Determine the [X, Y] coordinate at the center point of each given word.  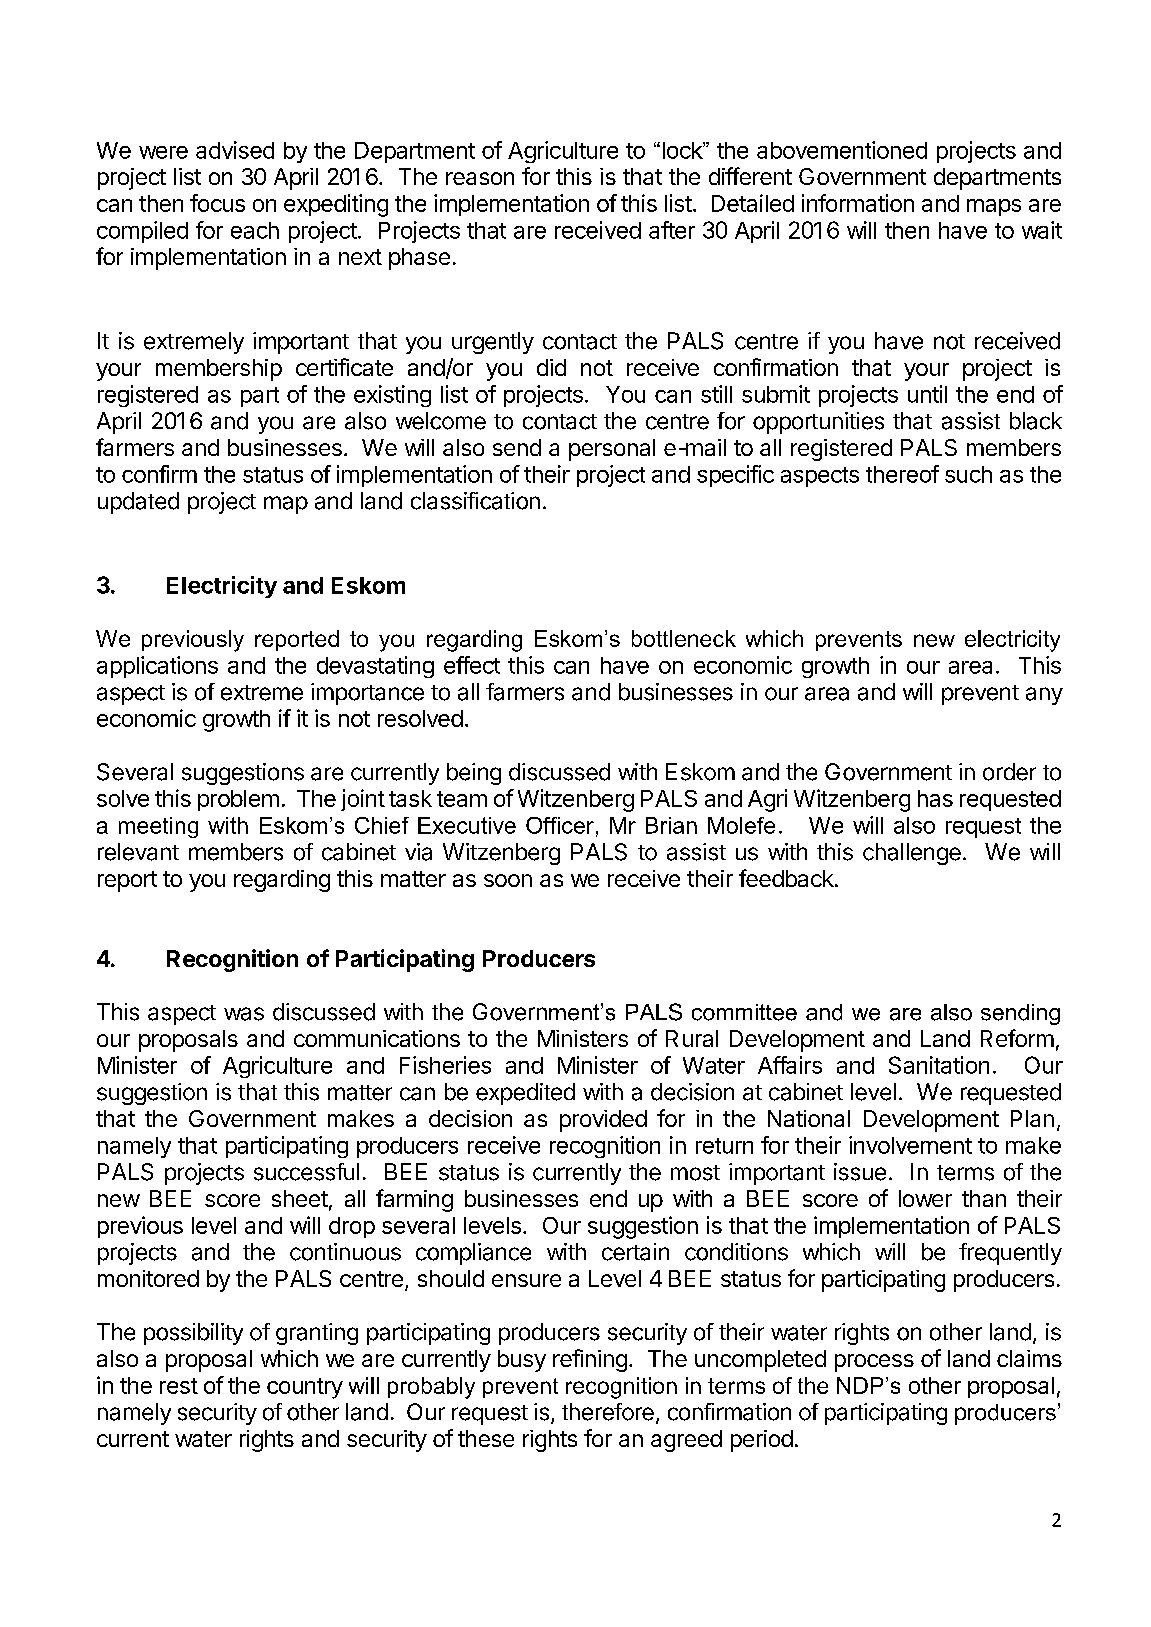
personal [612, 450]
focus [217, 203]
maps [994, 207]
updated [138, 503]
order [1009, 772]
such [968, 474]
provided [603, 1121]
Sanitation [939, 1065]
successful [306, 1172]
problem [238, 800]
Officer [560, 825]
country [305, 1388]
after [672, 230]
